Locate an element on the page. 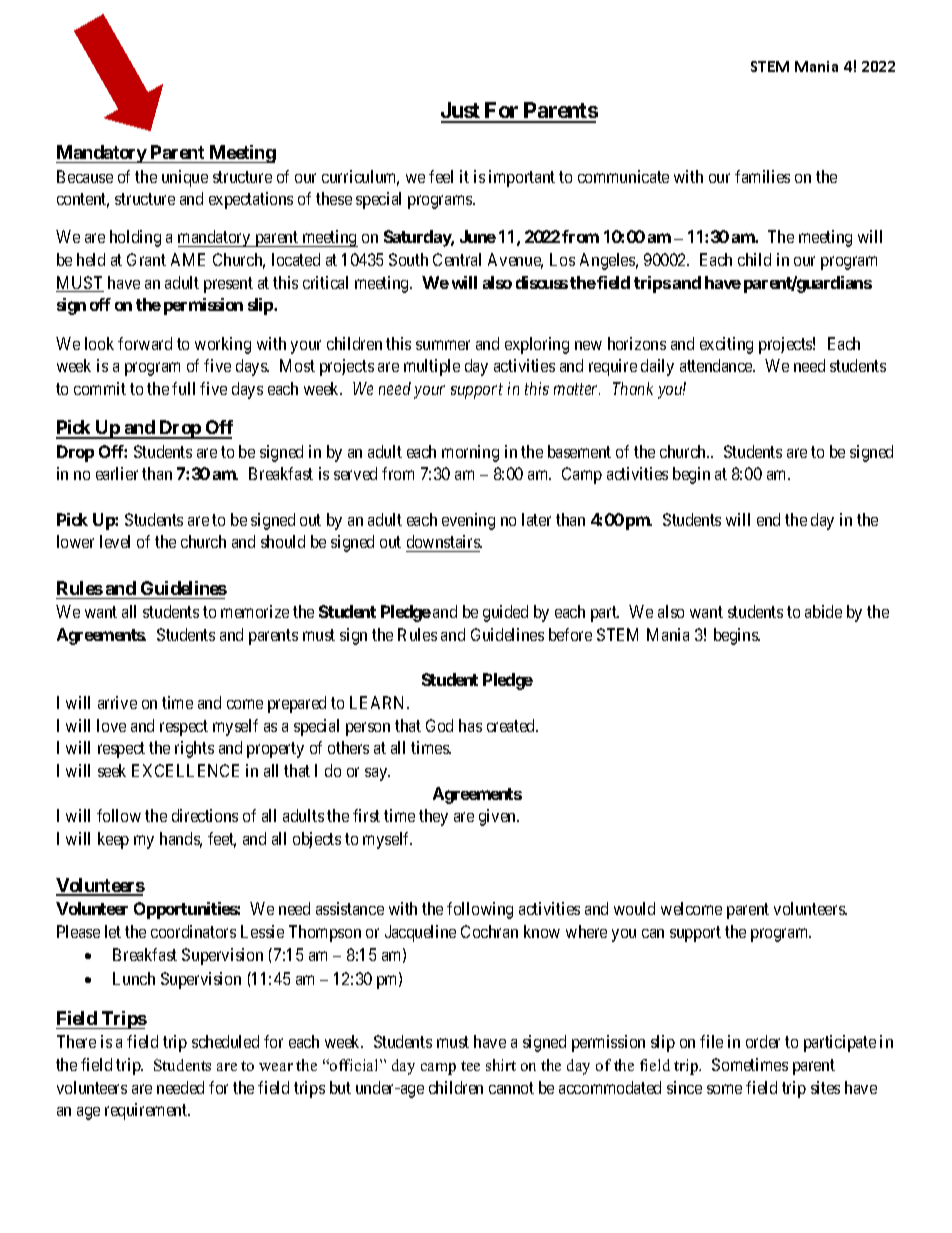 The height and width of the image is (1233, 952). coordinators is located at coordinates (193, 931).
